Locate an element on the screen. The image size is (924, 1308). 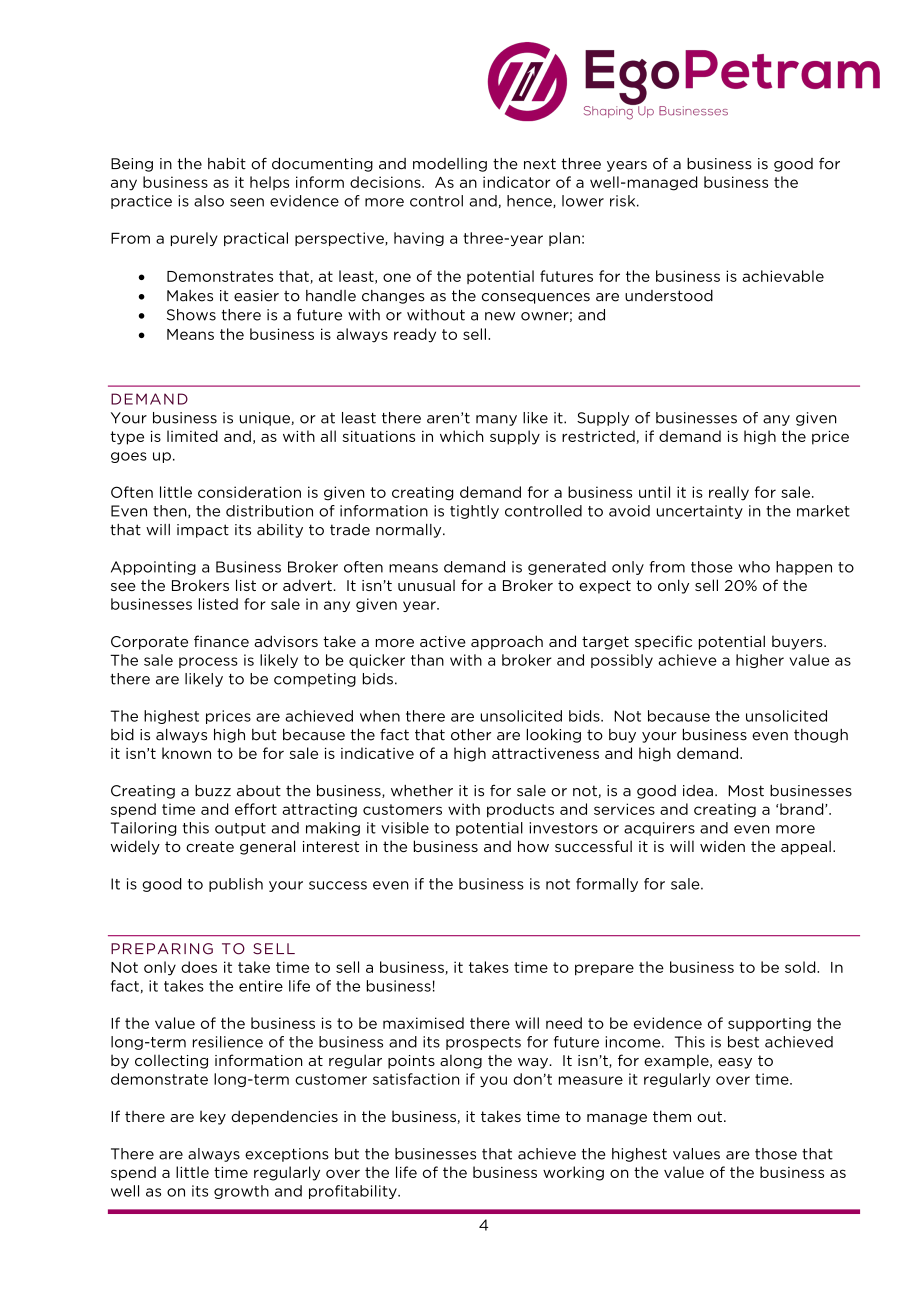
also is located at coordinates (209, 201).
